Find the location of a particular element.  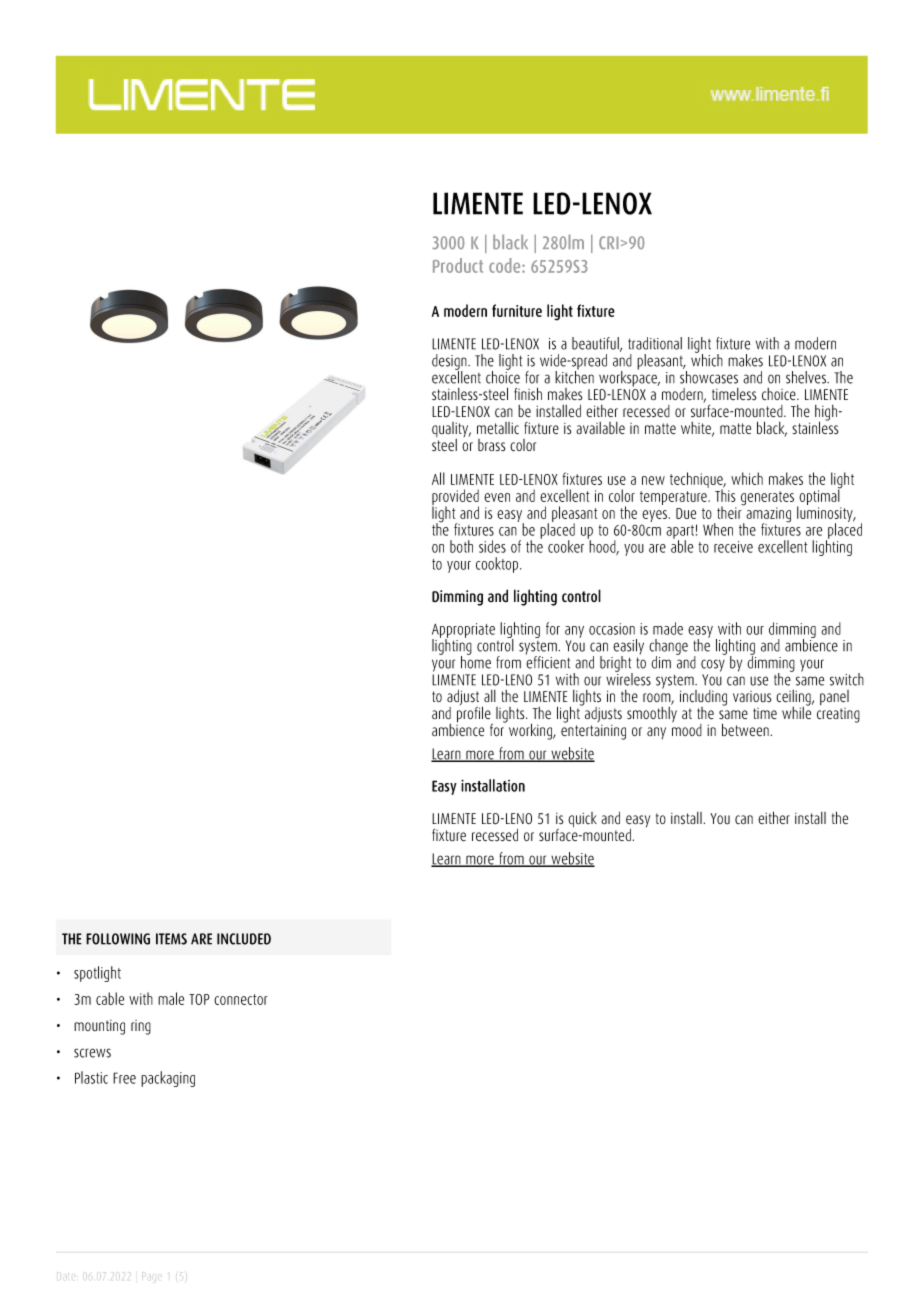

between is located at coordinates (745, 729).
